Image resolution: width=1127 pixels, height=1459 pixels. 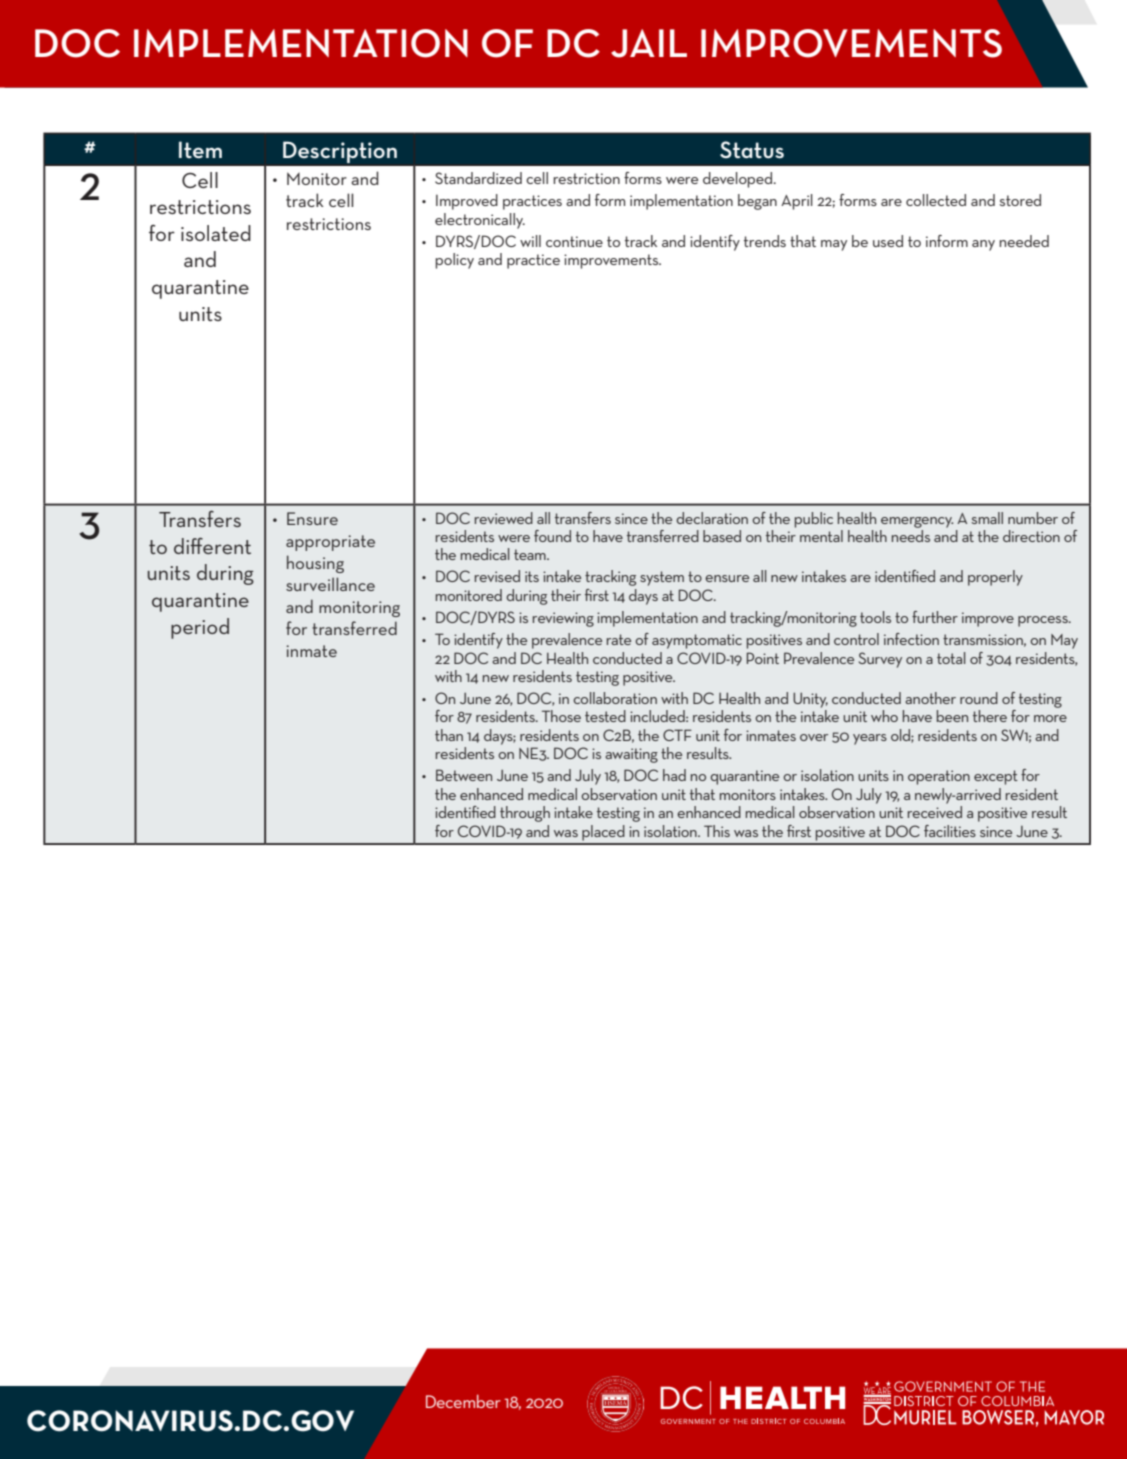 What do you see at coordinates (340, 152) in the screenshot?
I see `Description` at bounding box center [340, 152].
